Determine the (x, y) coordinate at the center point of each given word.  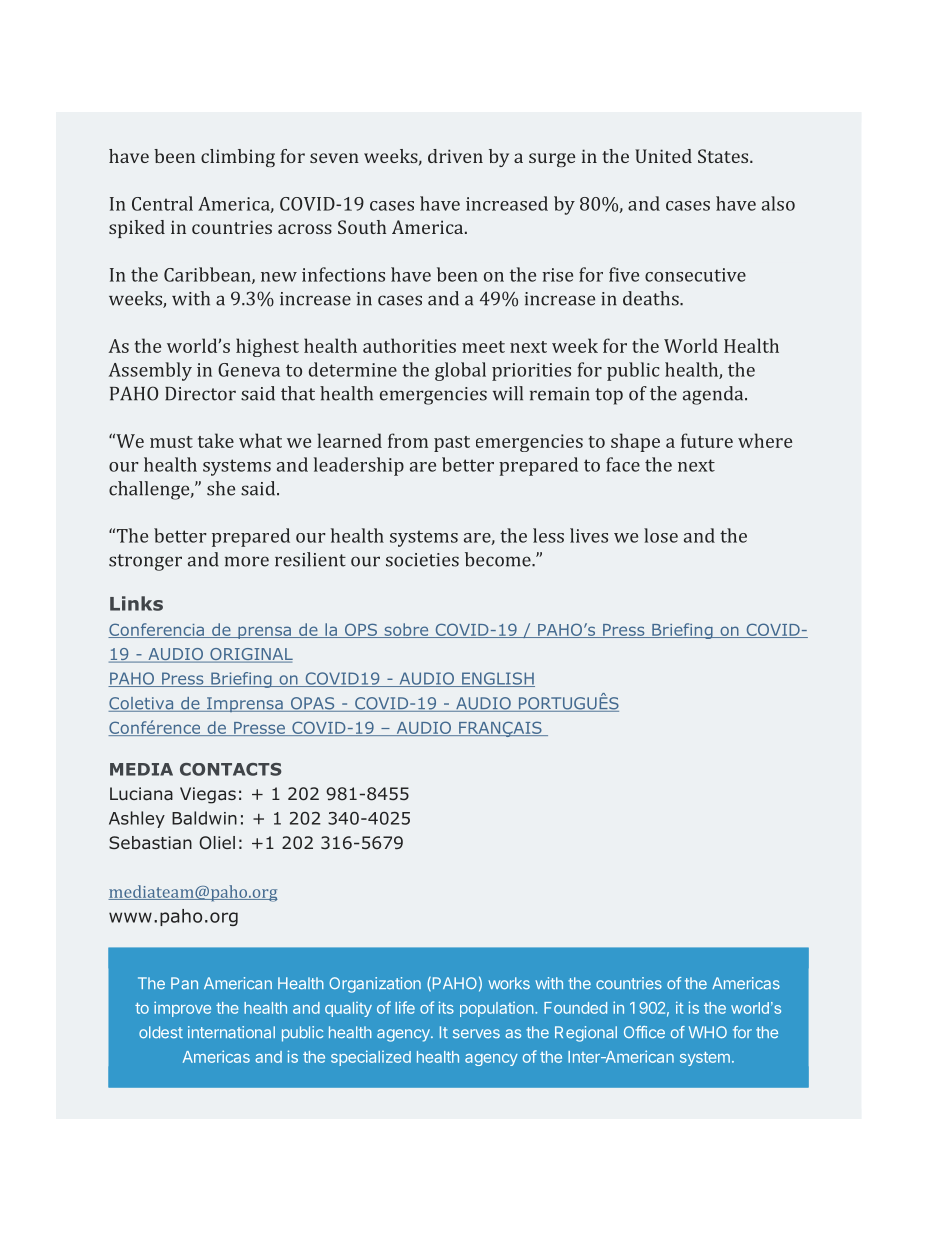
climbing (238, 158)
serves (476, 1033)
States (724, 156)
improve (182, 1009)
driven (455, 156)
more (247, 561)
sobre (406, 630)
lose (661, 535)
